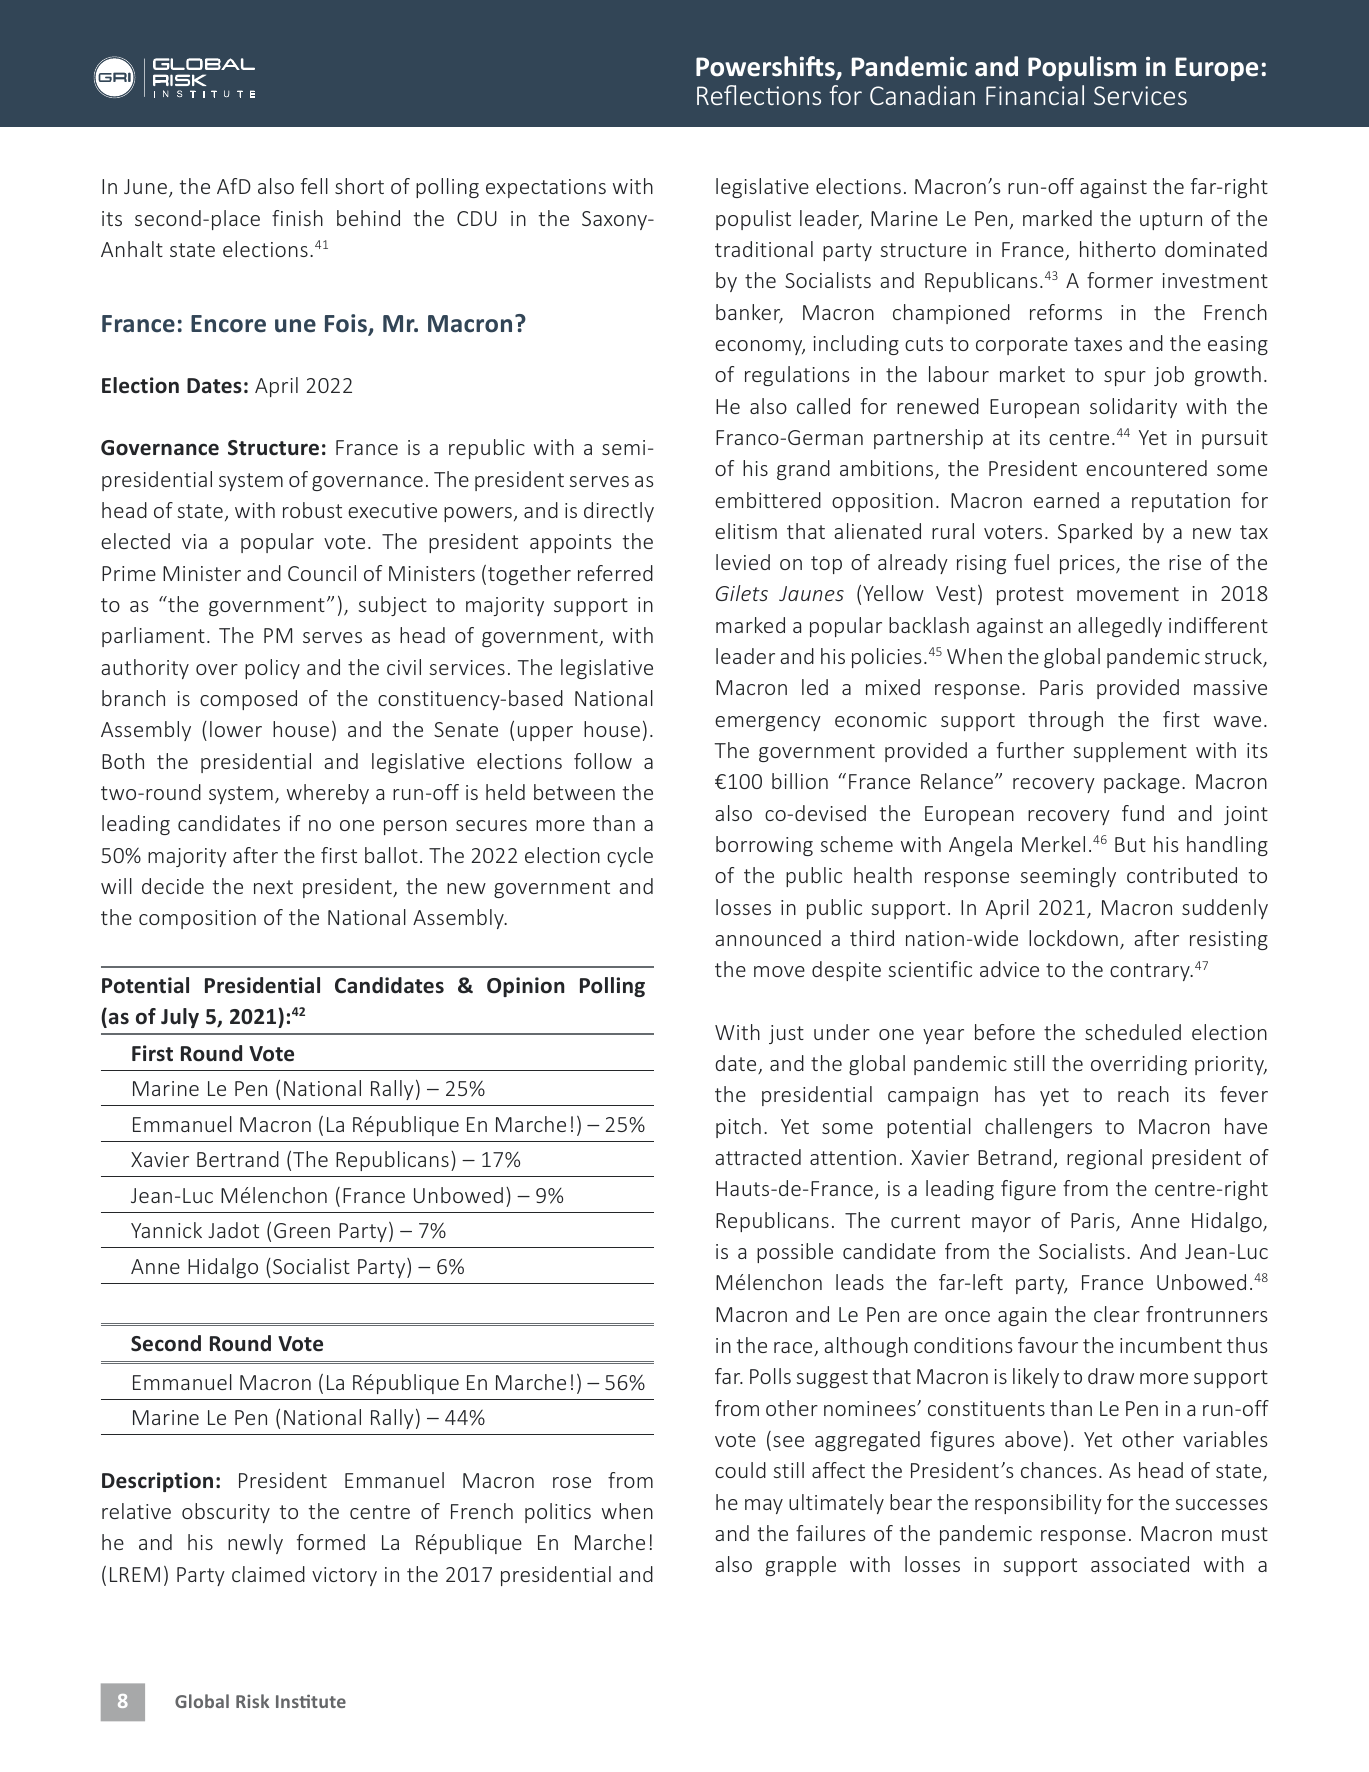 This document has height=1772, width=1369. Describe the element at coordinates (759, 95) in the document. I see `Reflections` at that location.
